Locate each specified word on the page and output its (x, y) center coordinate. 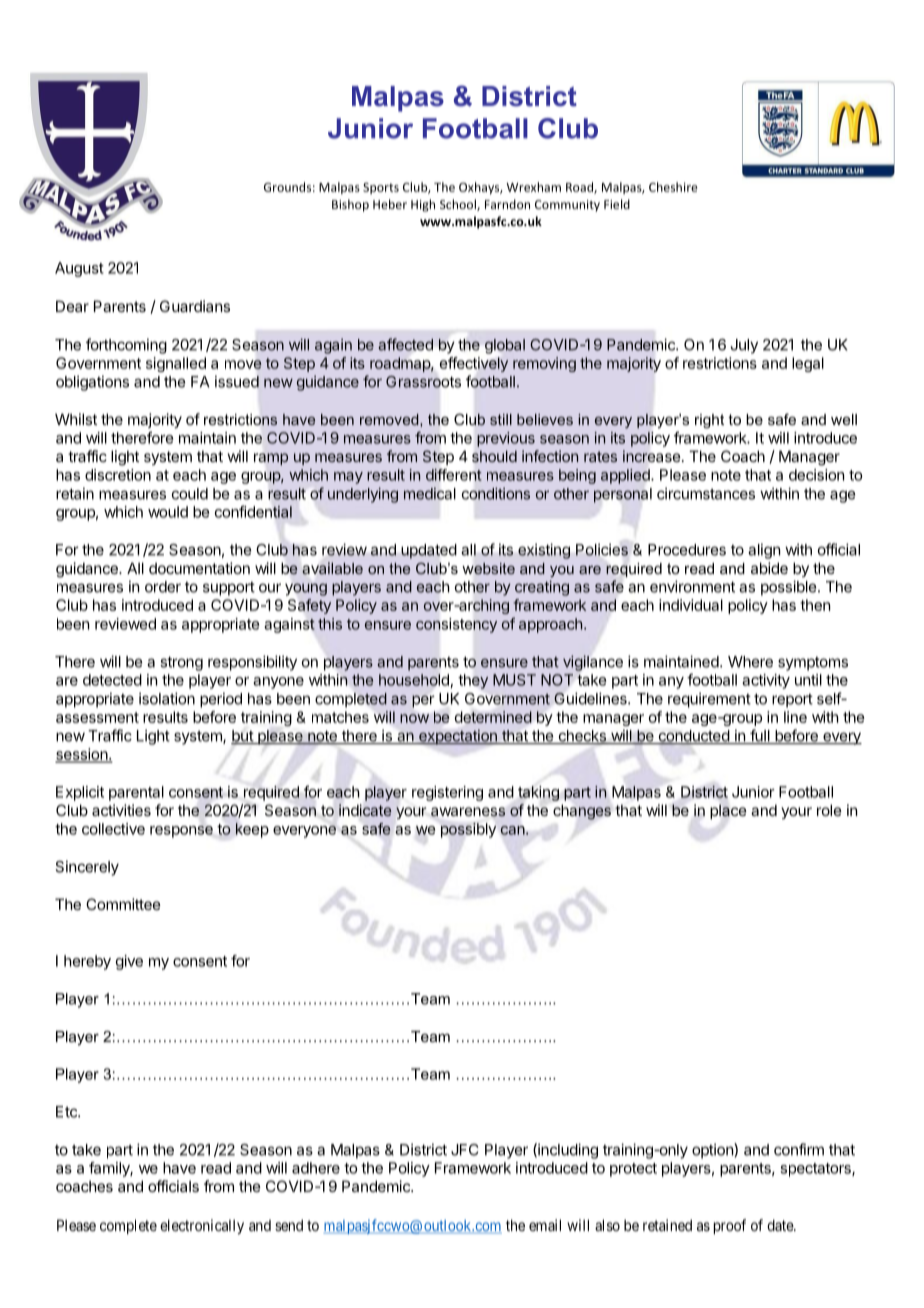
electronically (202, 1226)
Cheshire (673, 187)
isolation (167, 698)
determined (493, 717)
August (79, 269)
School (459, 205)
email (545, 1225)
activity (766, 681)
